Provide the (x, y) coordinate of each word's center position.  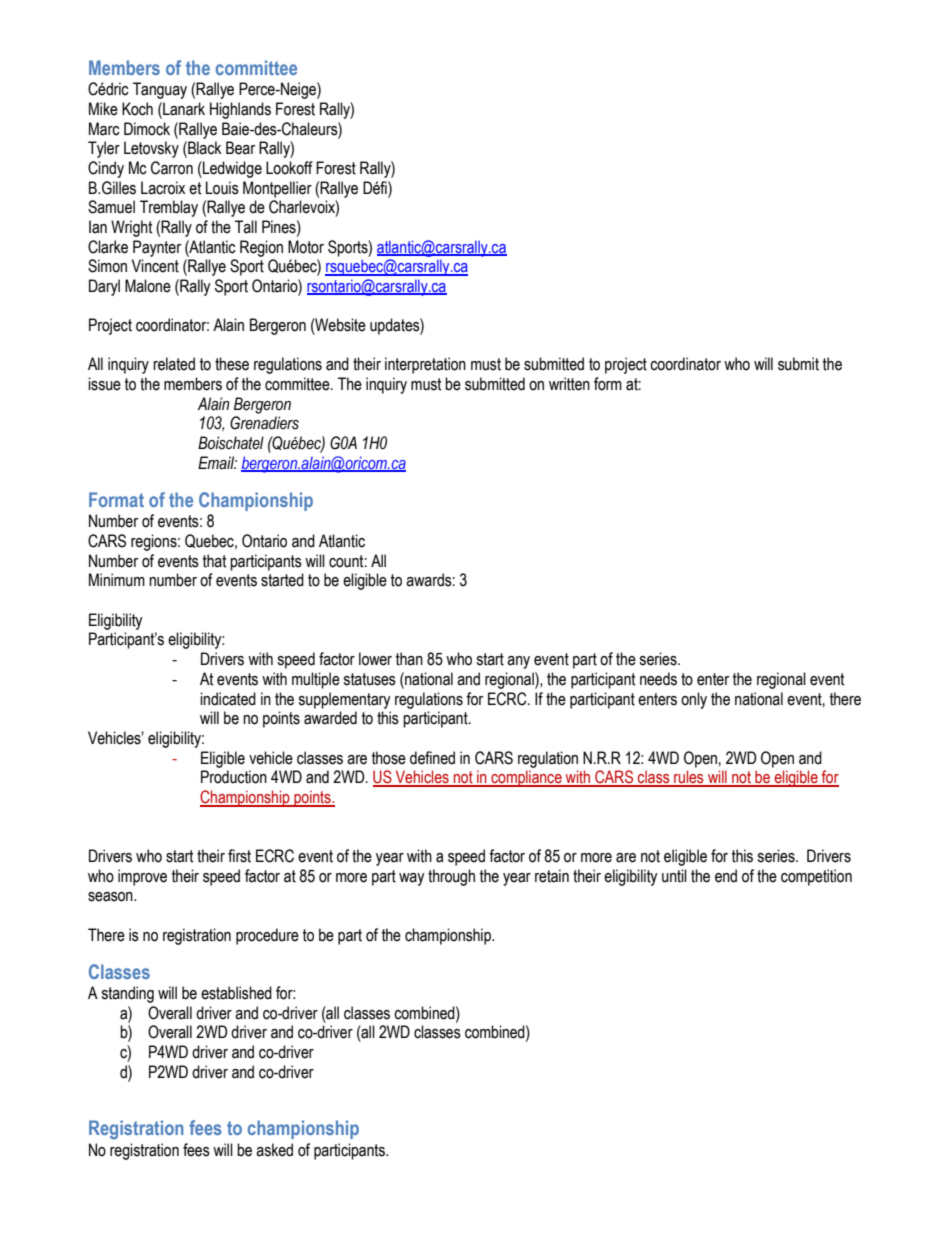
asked (274, 1150)
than (409, 659)
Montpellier (277, 189)
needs (658, 679)
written (569, 384)
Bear (240, 148)
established (236, 993)
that (215, 561)
